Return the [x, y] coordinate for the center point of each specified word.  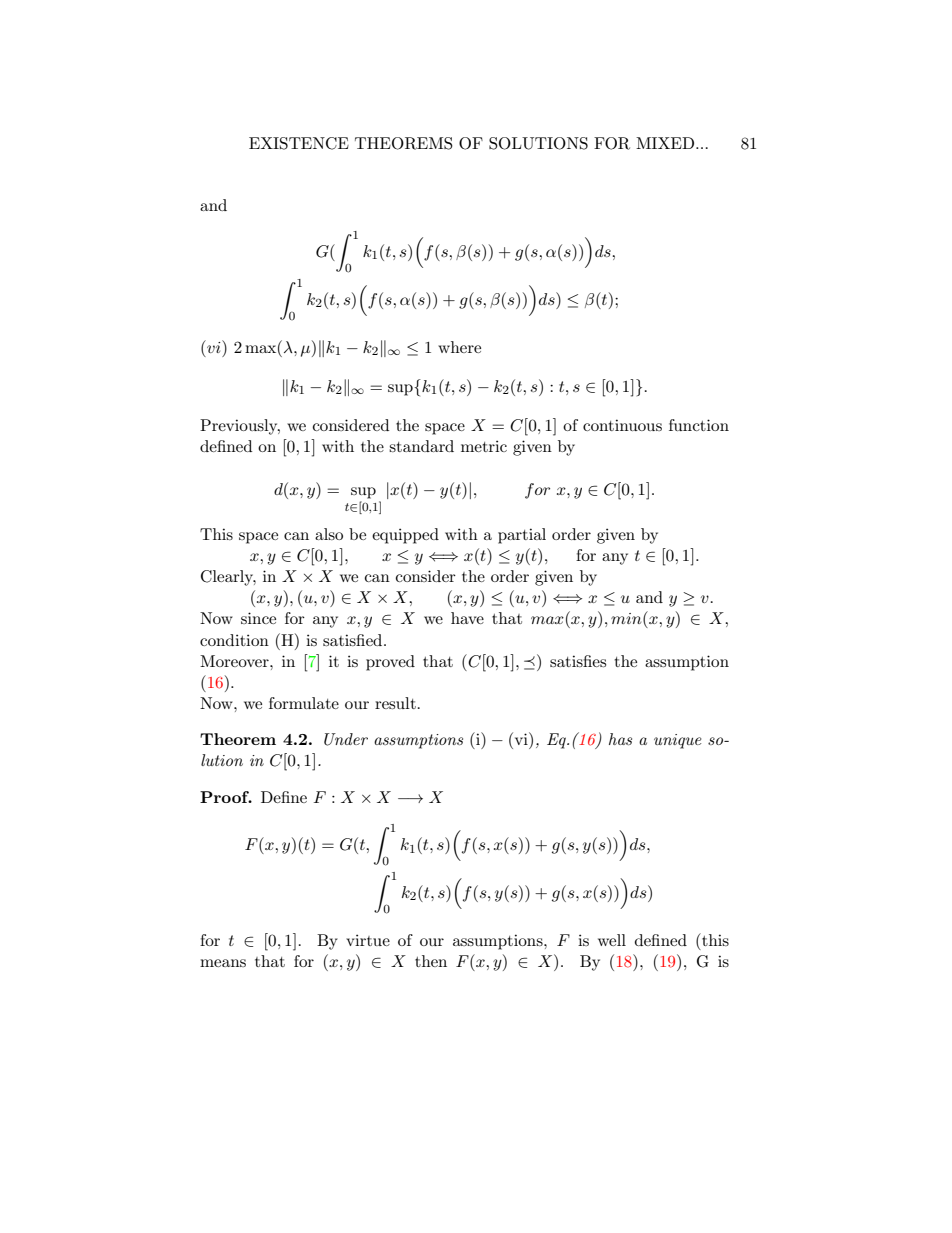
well [612, 940]
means [223, 963]
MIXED [666, 143]
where [459, 347]
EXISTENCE [299, 143]
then [431, 961]
